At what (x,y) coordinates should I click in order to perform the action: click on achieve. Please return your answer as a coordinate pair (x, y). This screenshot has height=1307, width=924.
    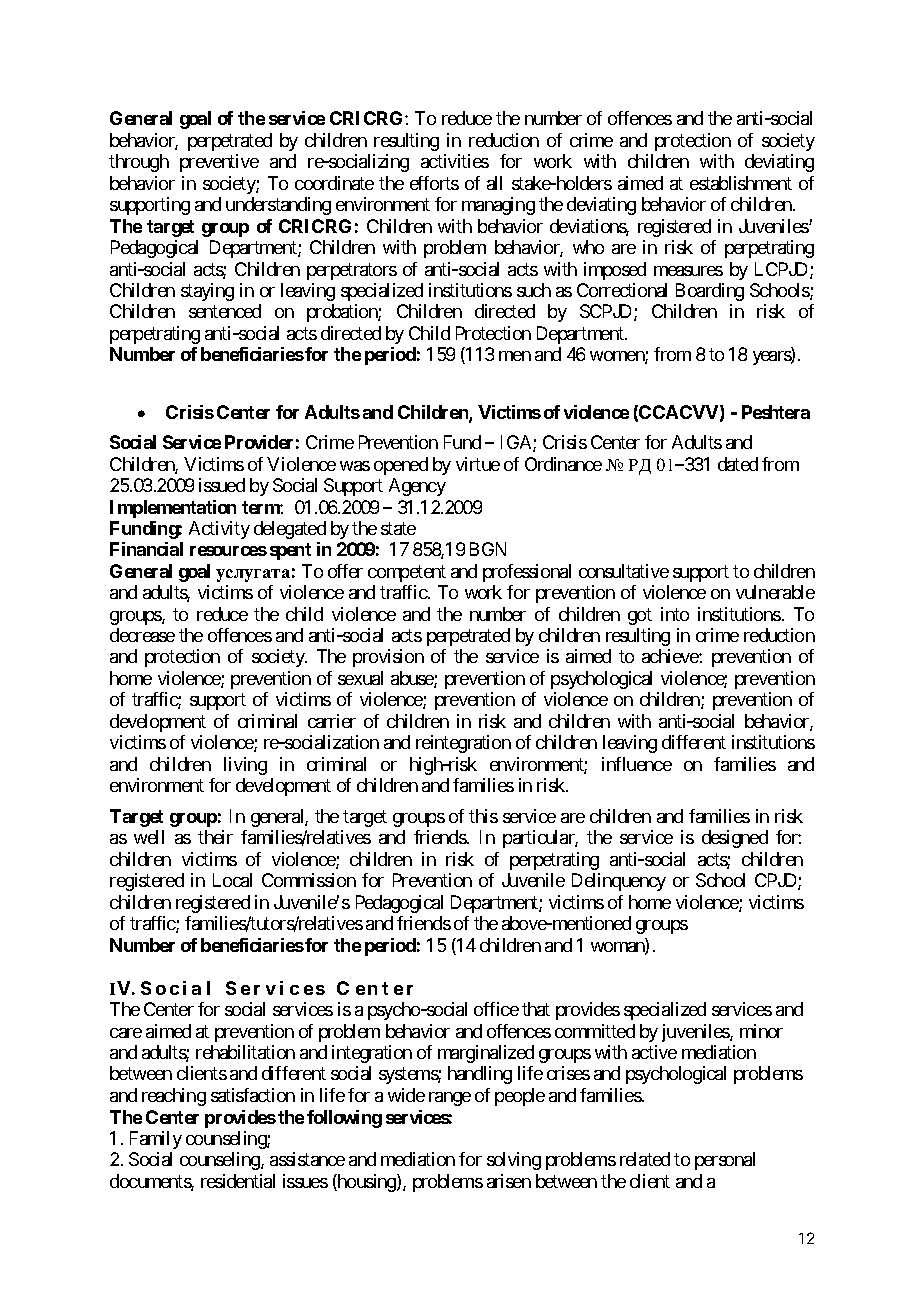
    Looking at the image, I should click on (671, 656).
